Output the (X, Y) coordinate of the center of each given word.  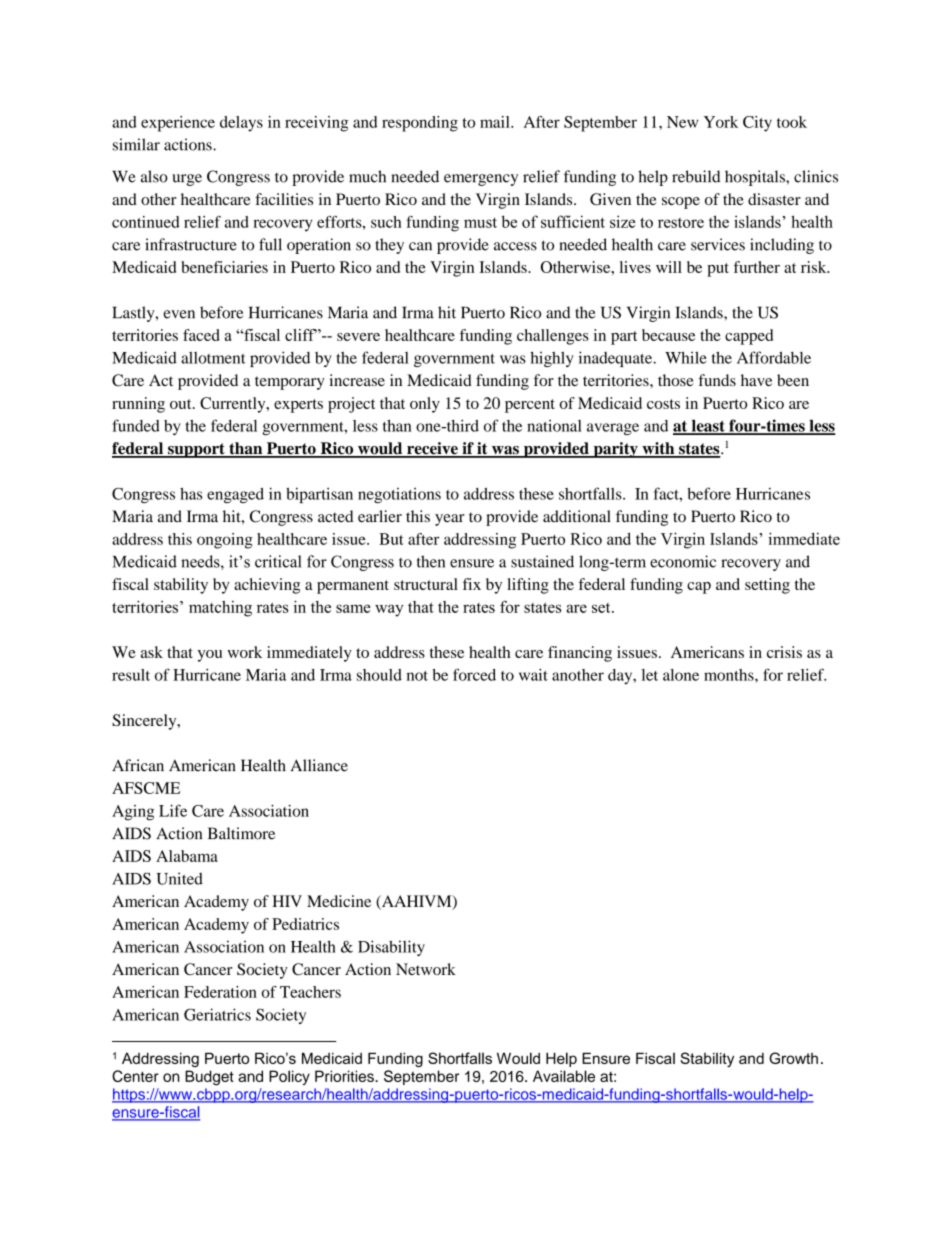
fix (472, 584)
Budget (209, 1078)
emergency (481, 180)
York (721, 122)
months (730, 675)
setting (767, 586)
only (425, 405)
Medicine (339, 901)
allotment (213, 358)
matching (220, 609)
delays (241, 124)
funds (717, 380)
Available (564, 1076)
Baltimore (241, 833)
